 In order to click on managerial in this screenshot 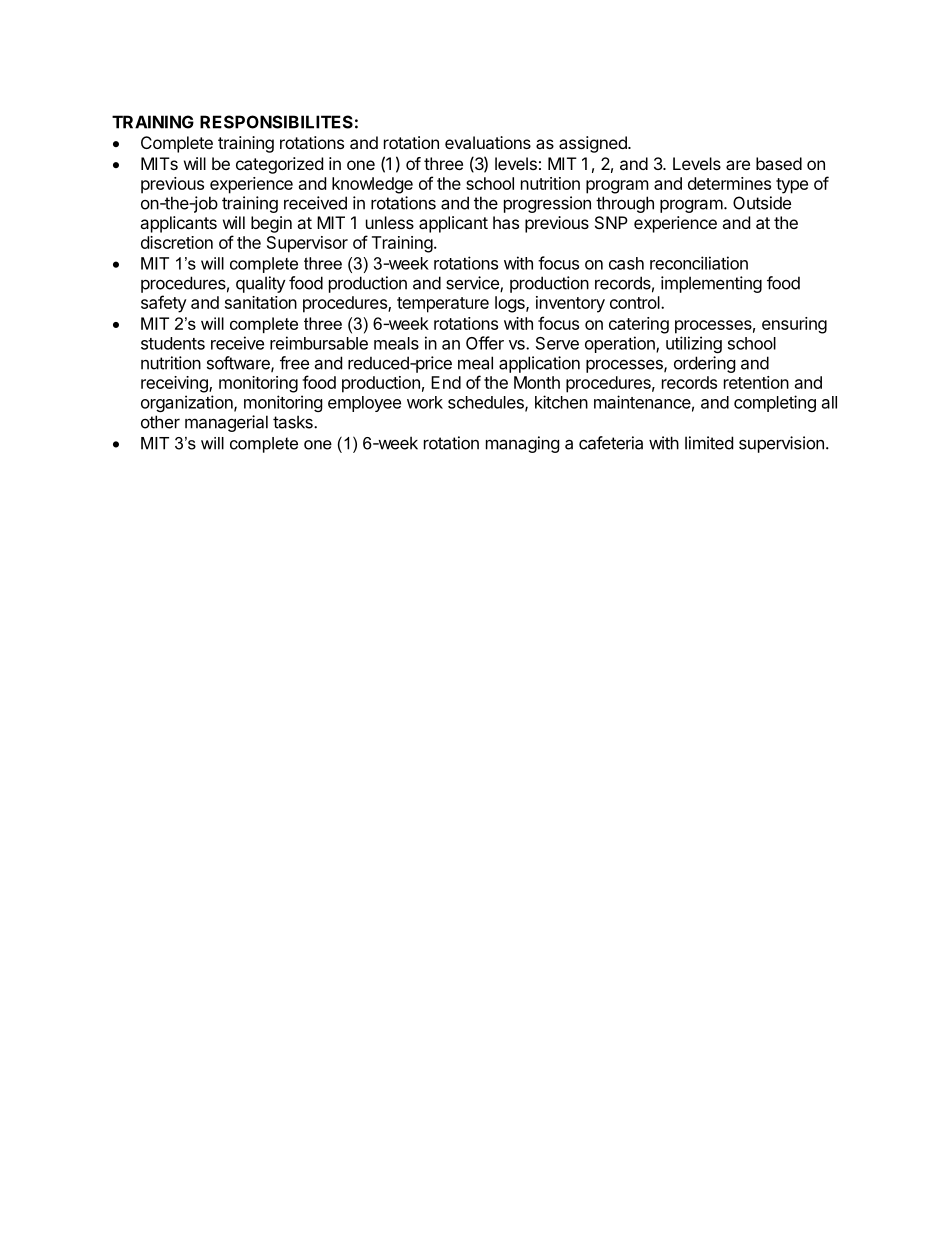, I will do `click(226, 423)`.
